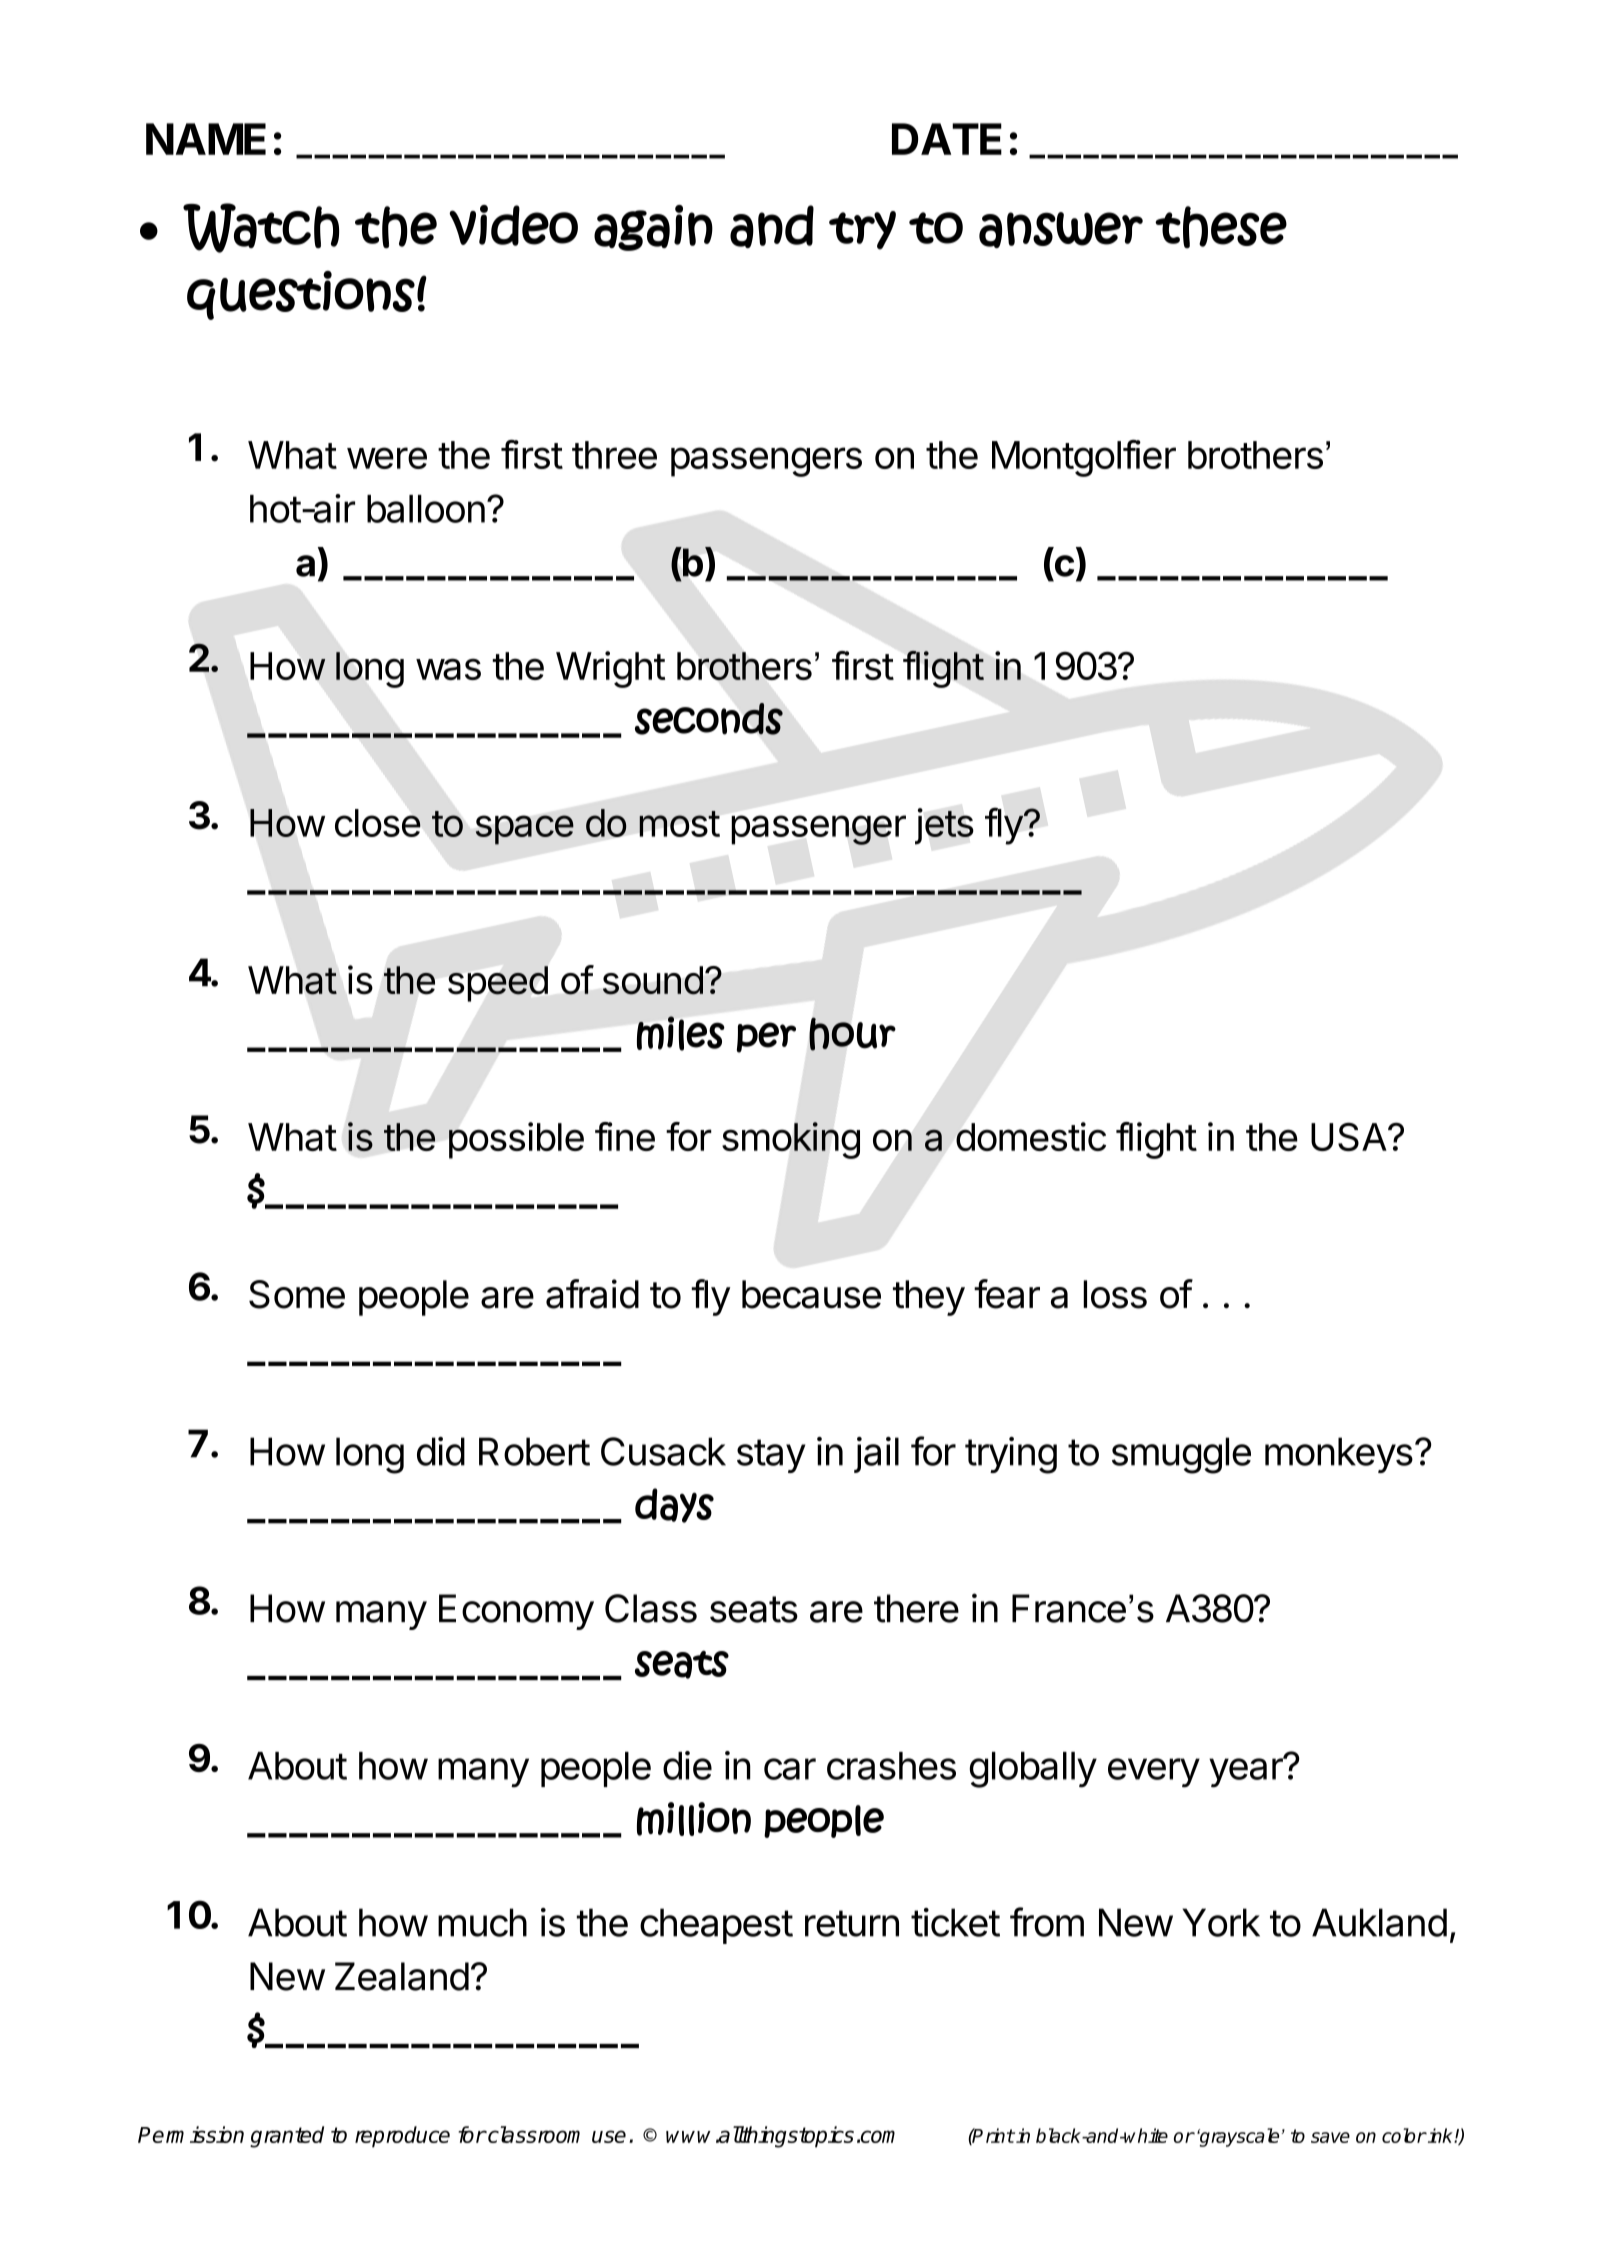 This screenshot has width=1602, height=2265. What do you see at coordinates (448, 669) in the screenshot?
I see `was` at bounding box center [448, 669].
